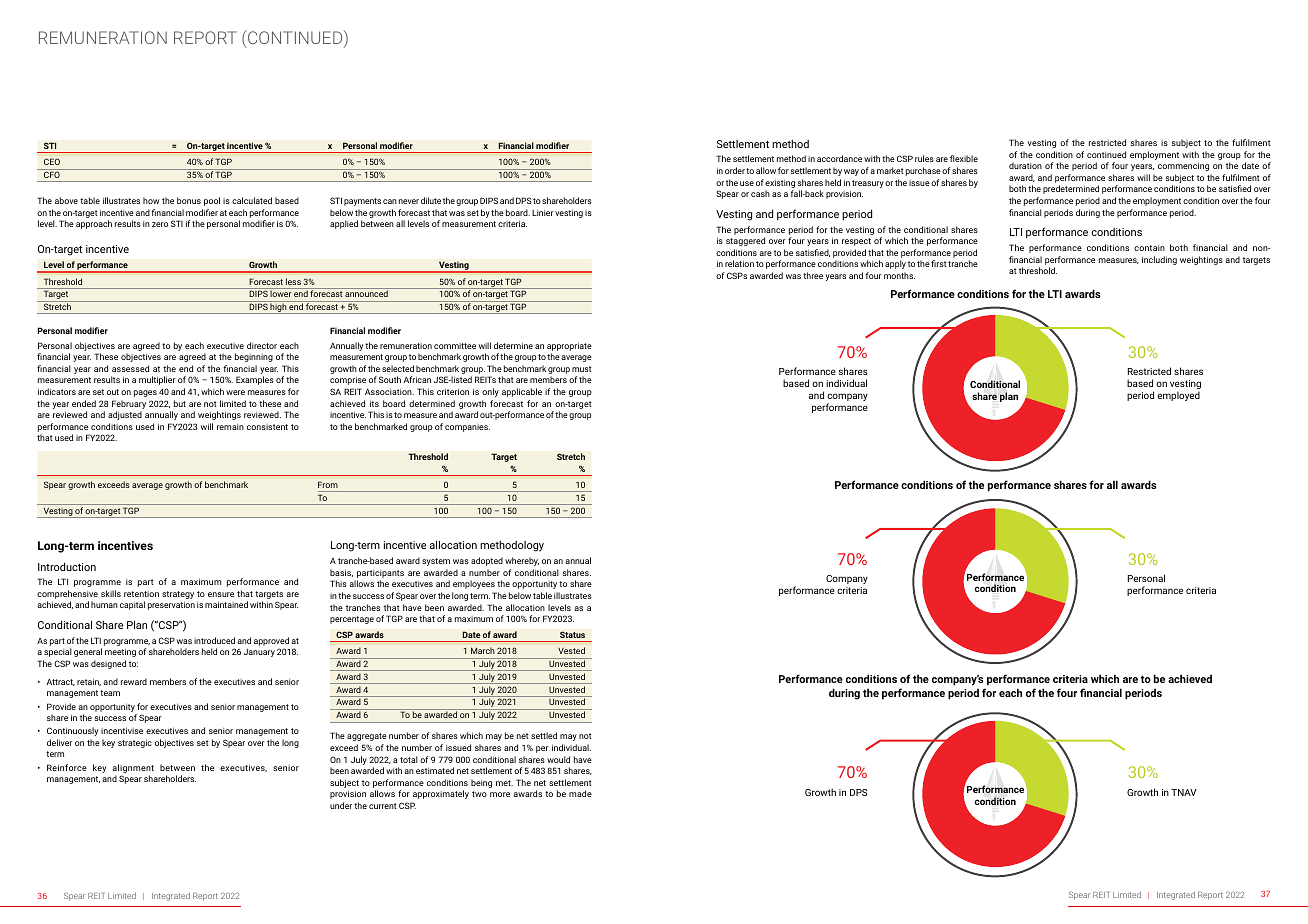 This image has height=924, width=1308. I want to click on bonus, so click(189, 200).
